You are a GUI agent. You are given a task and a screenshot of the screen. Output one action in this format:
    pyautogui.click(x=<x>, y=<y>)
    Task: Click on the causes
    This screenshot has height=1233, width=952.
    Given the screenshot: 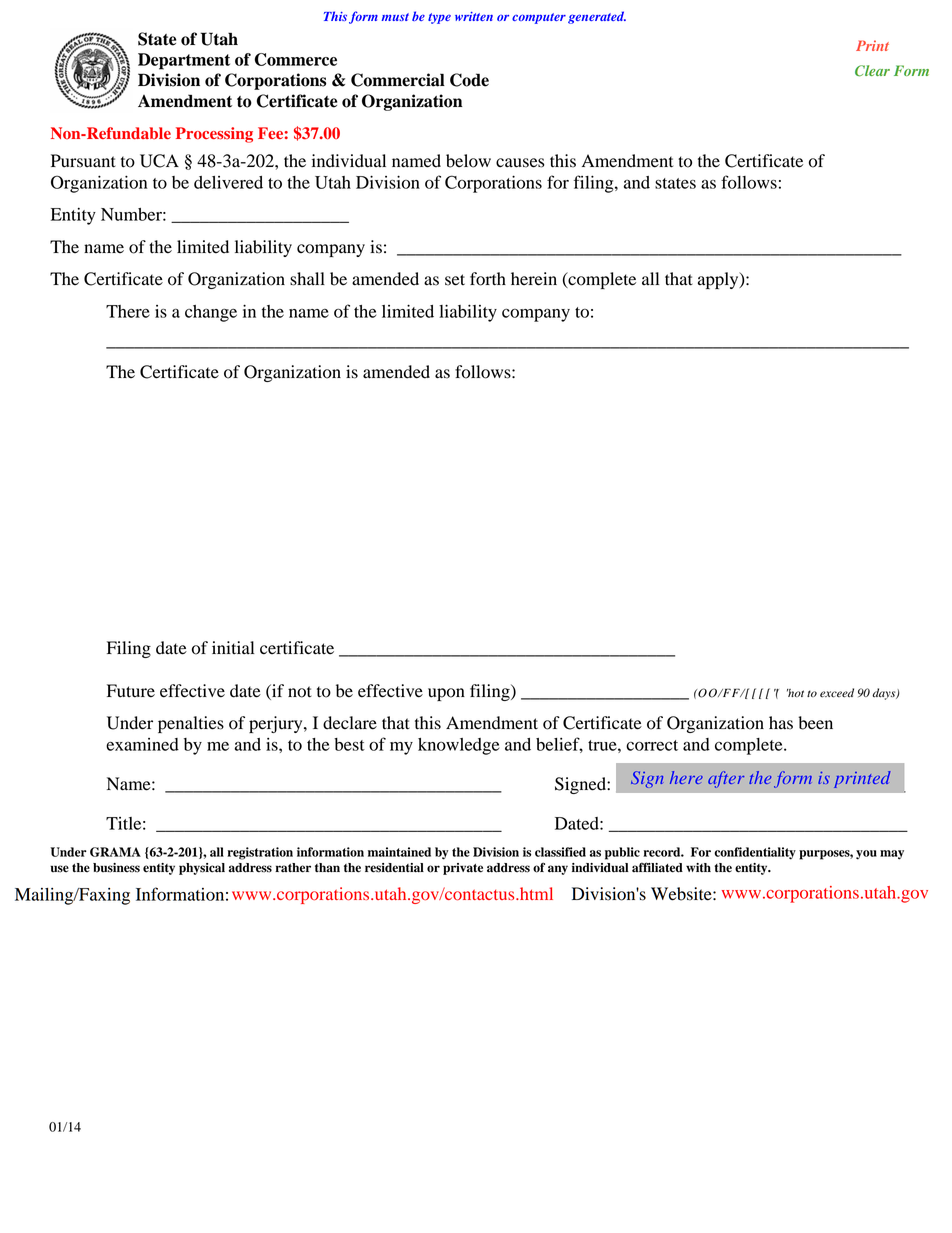 What is the action you would take?
    pyautogui.click(x=520, y=163)
